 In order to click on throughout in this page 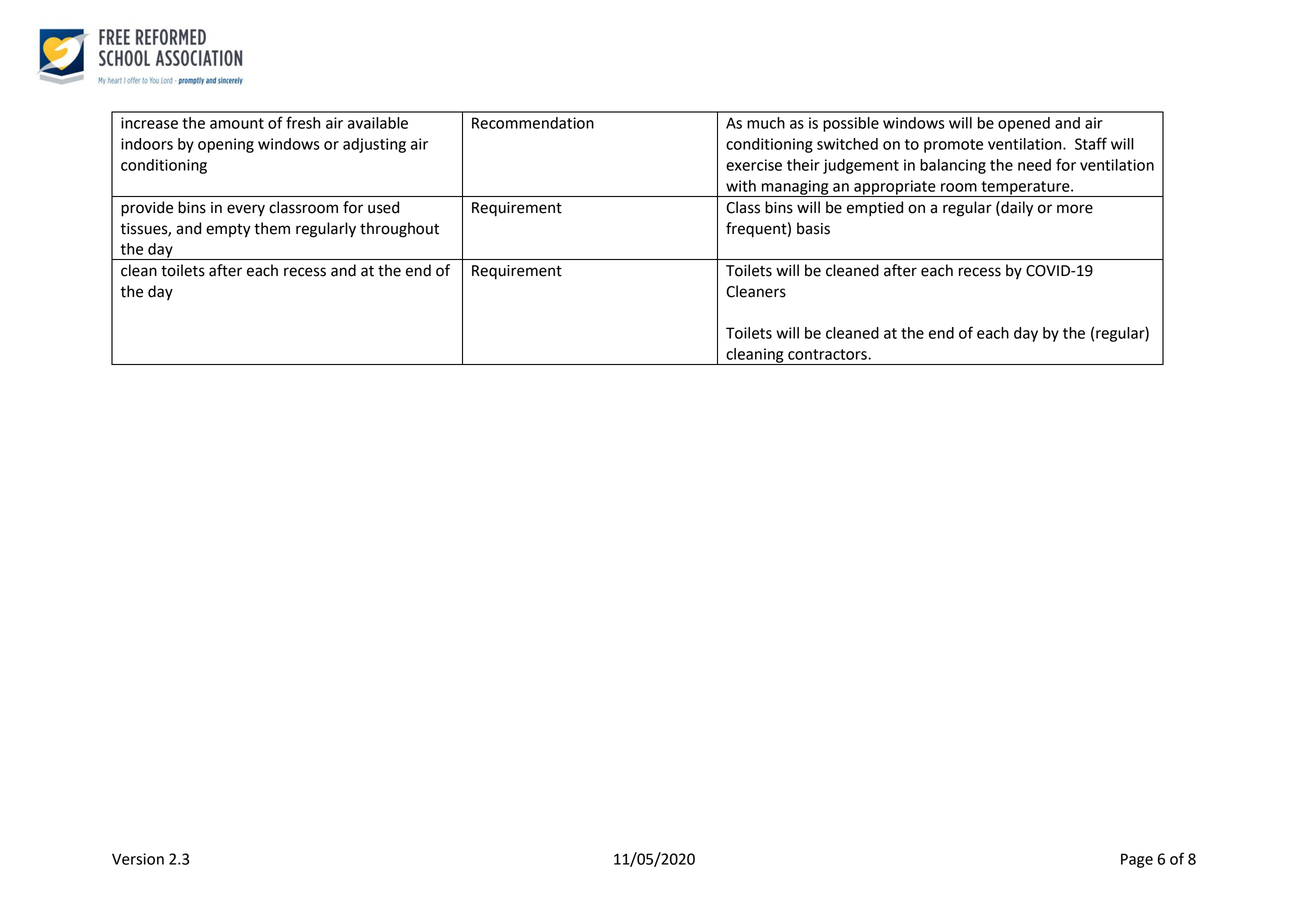, I will do `click(399, 230)`.
